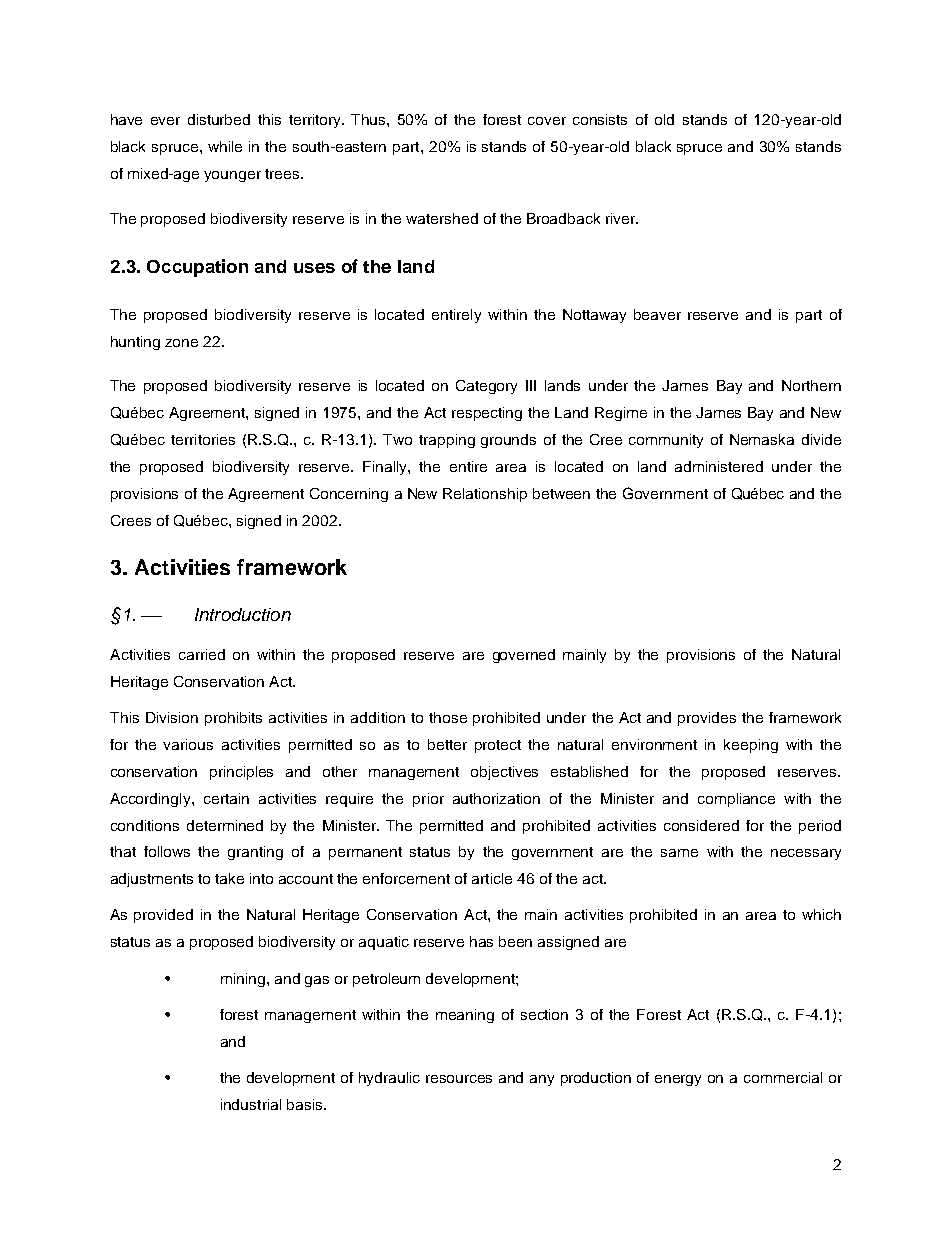  I want to click on commercial, so click(783, 1077).
